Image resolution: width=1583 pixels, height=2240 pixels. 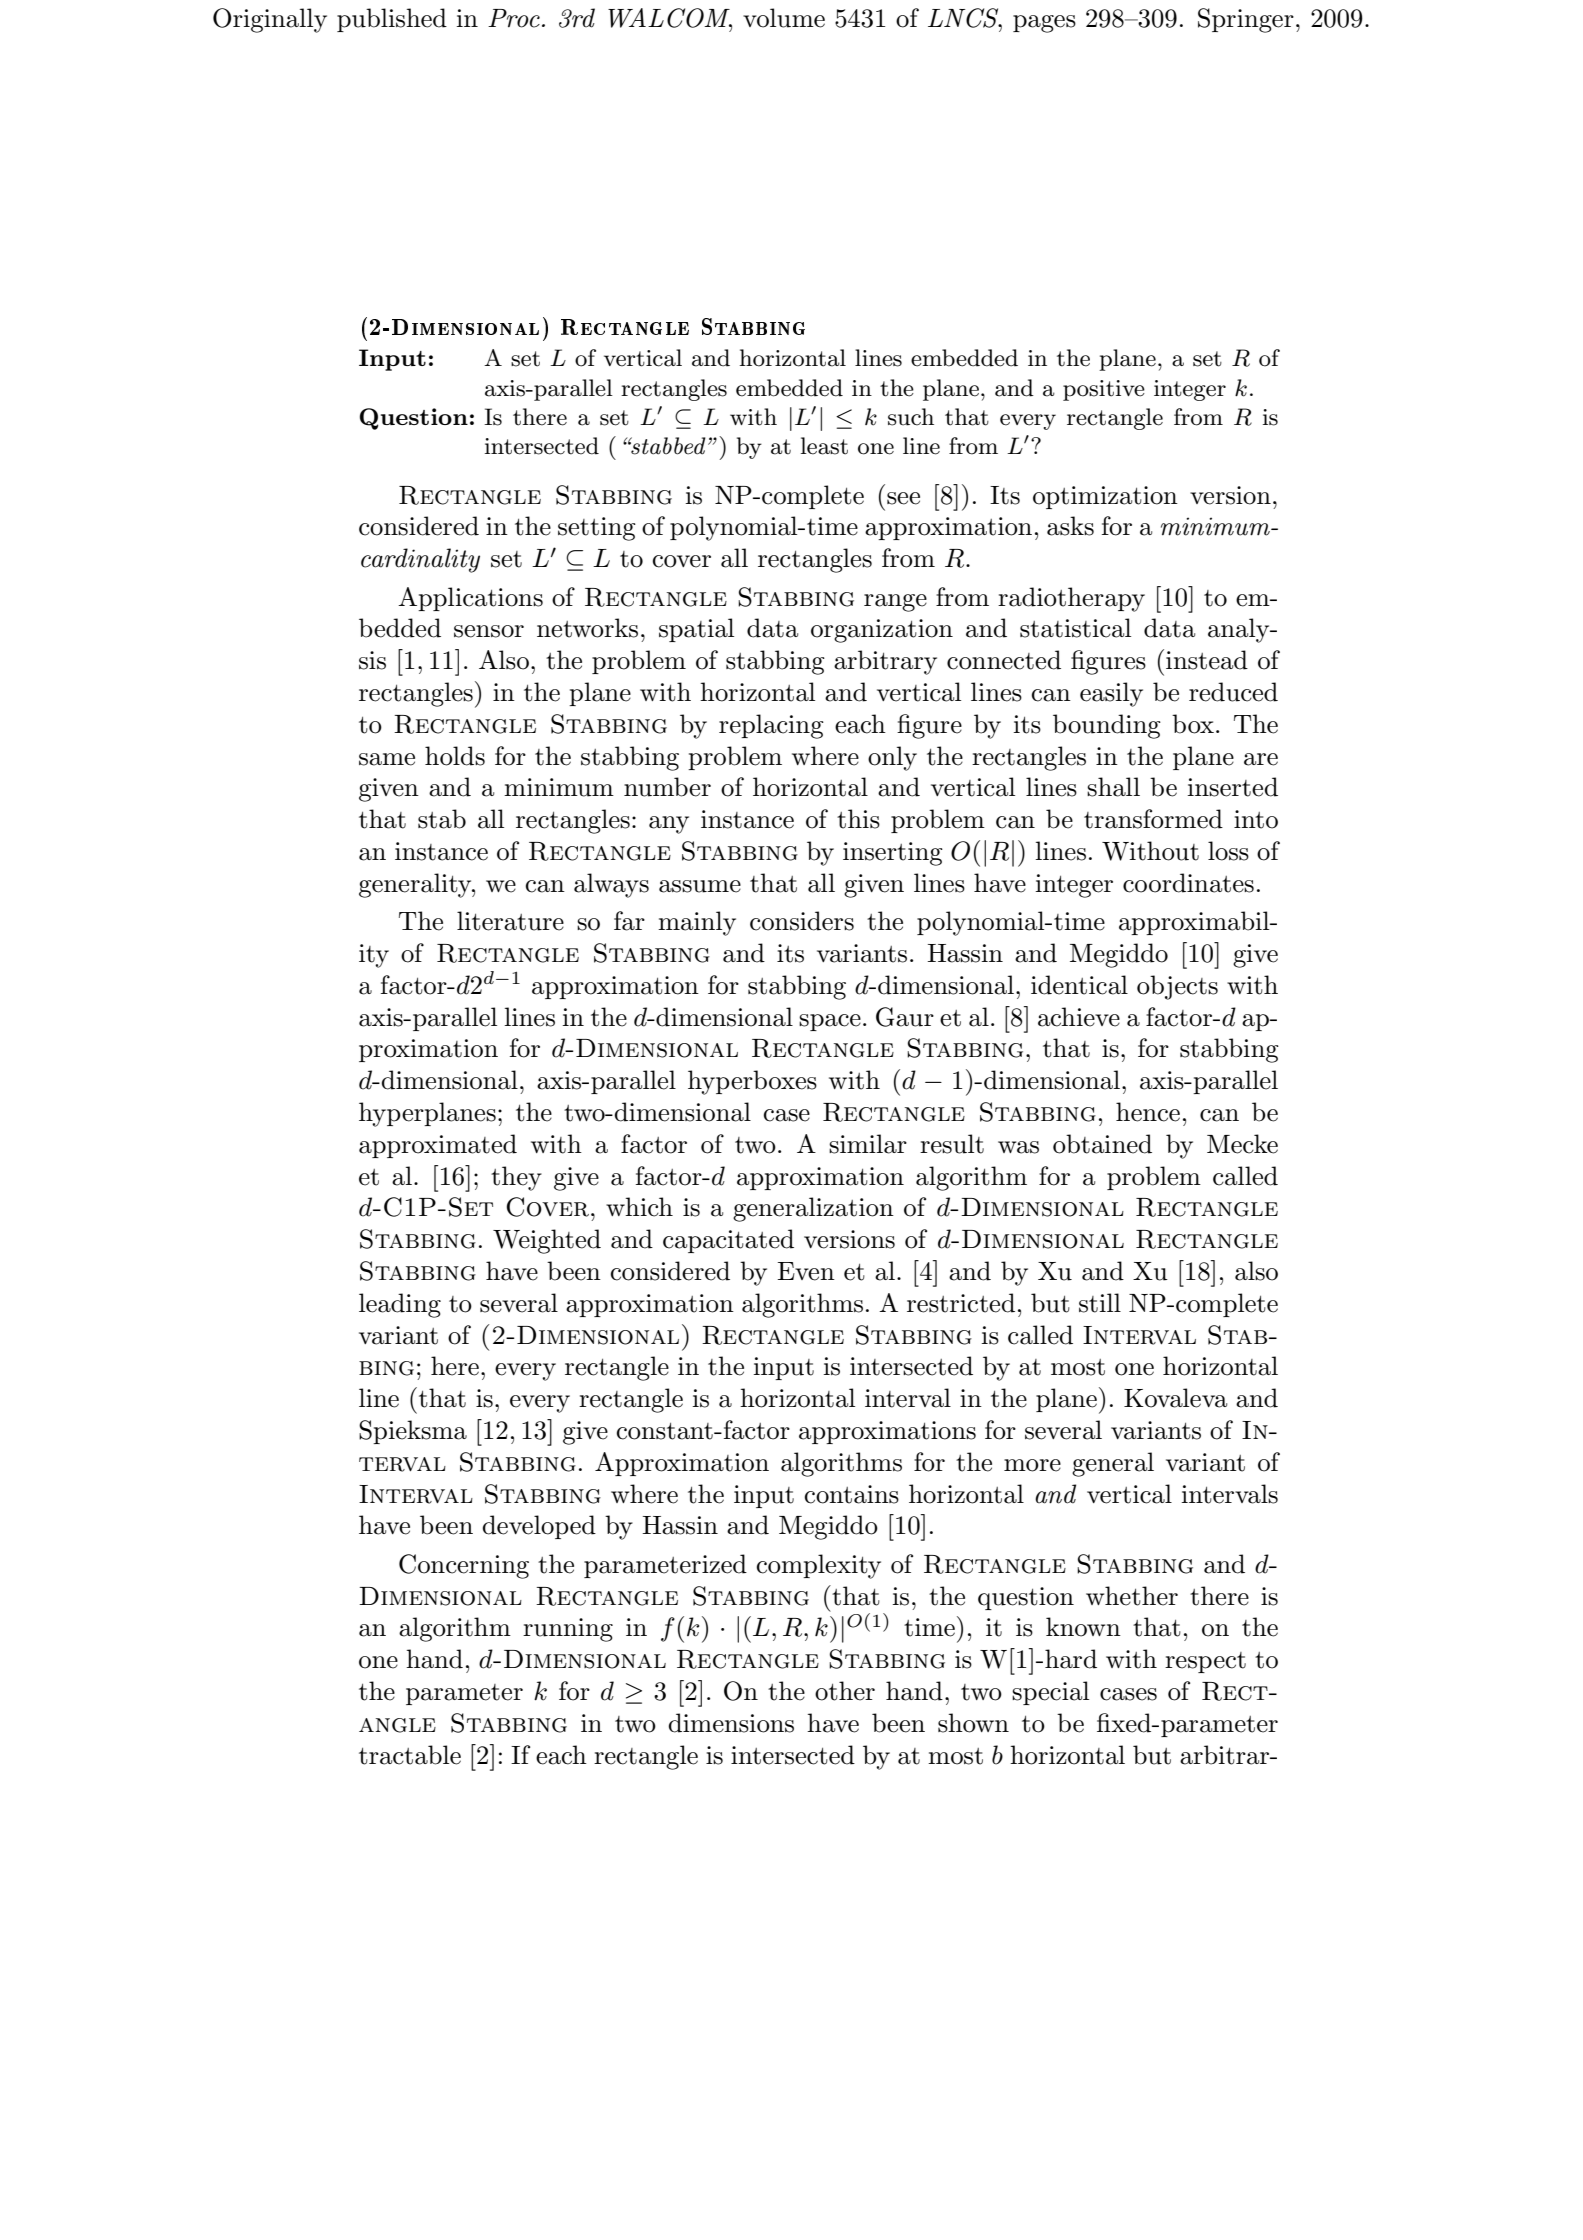 I want to click on published, so click(x=392, y=20).
